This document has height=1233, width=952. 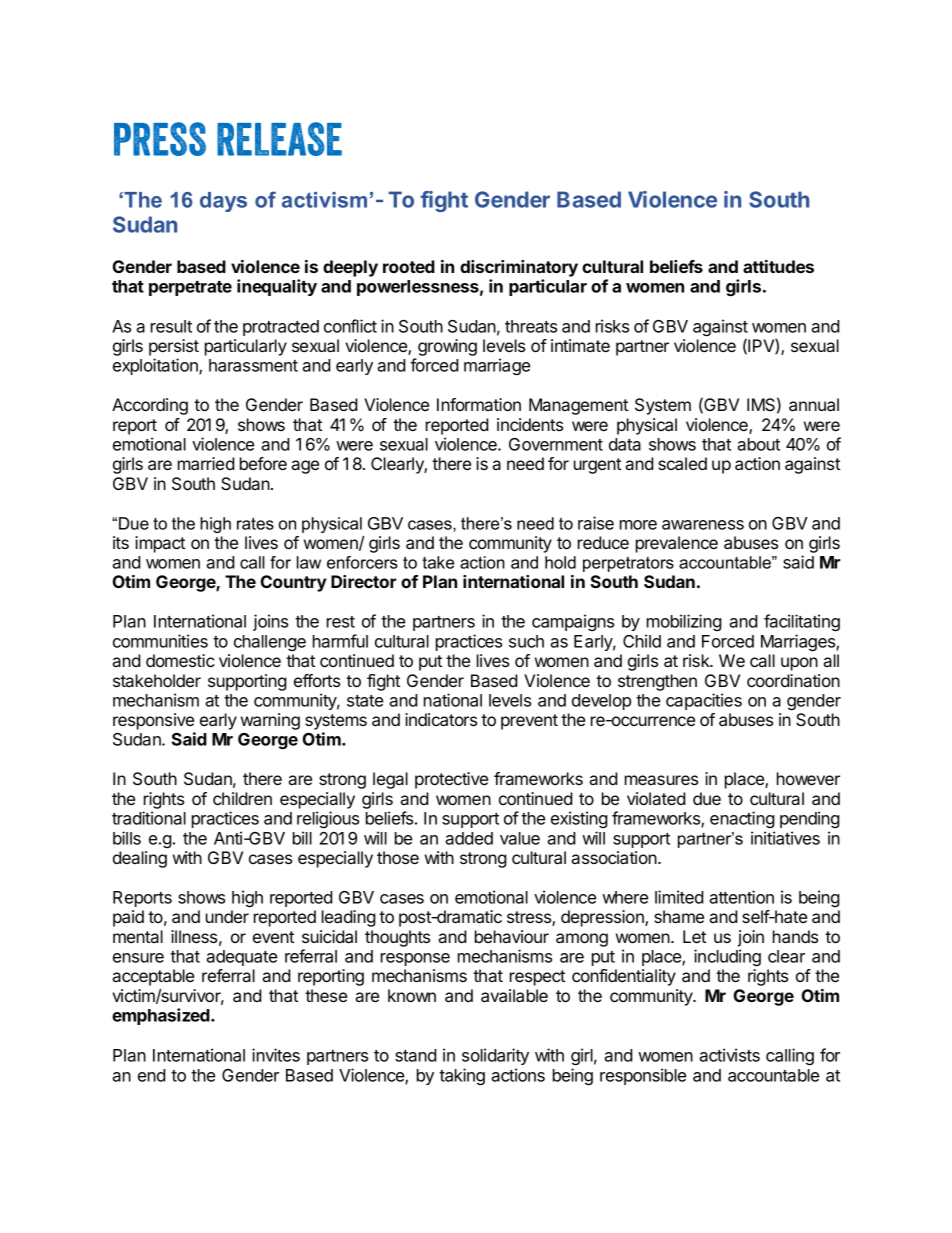 What do you see at coordinates (814, 404) in the document?
I see `annual` at bounding box center [814, 404].
